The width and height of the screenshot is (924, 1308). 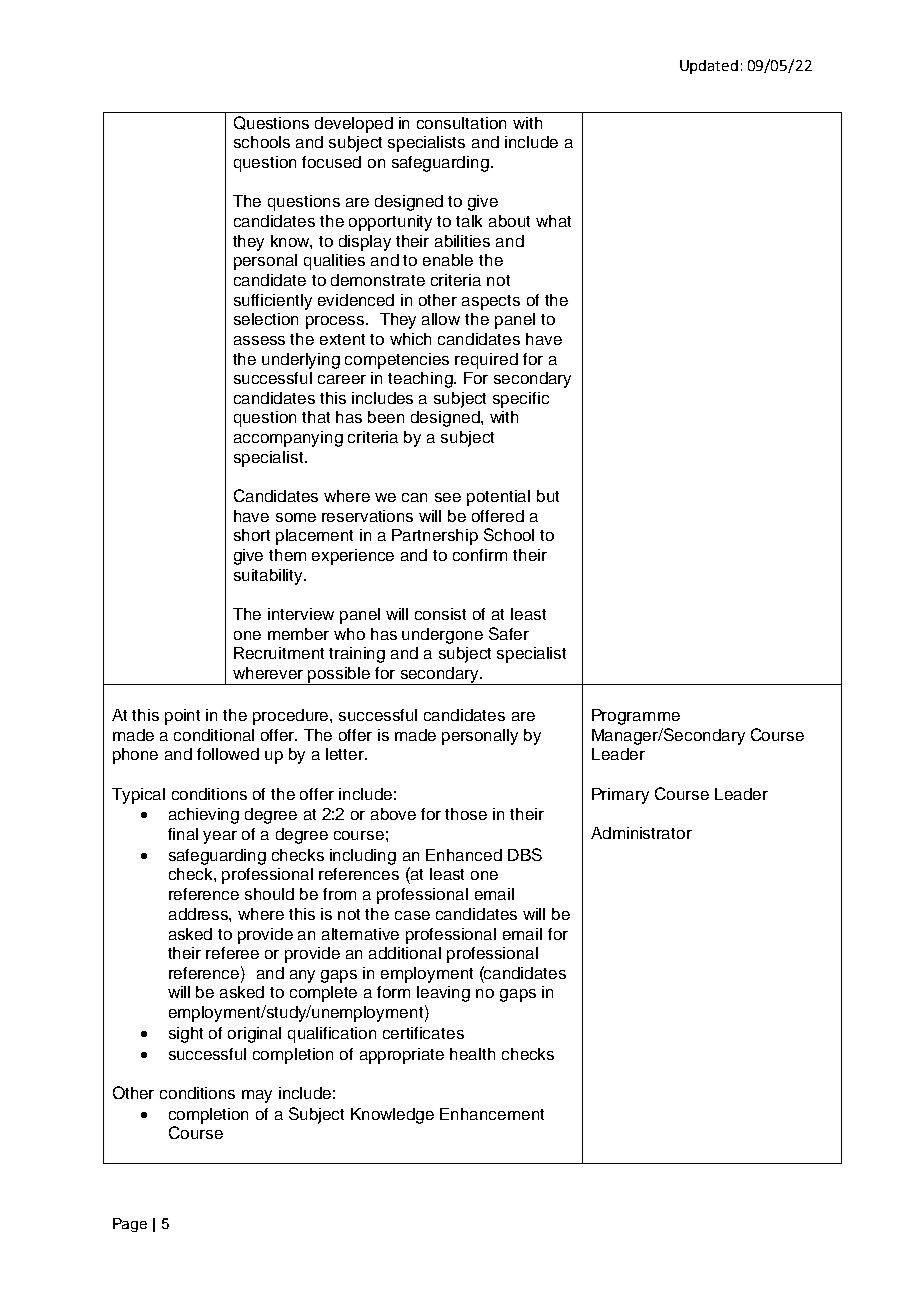 I want to click on Page, so click(x=130, y=1225).
